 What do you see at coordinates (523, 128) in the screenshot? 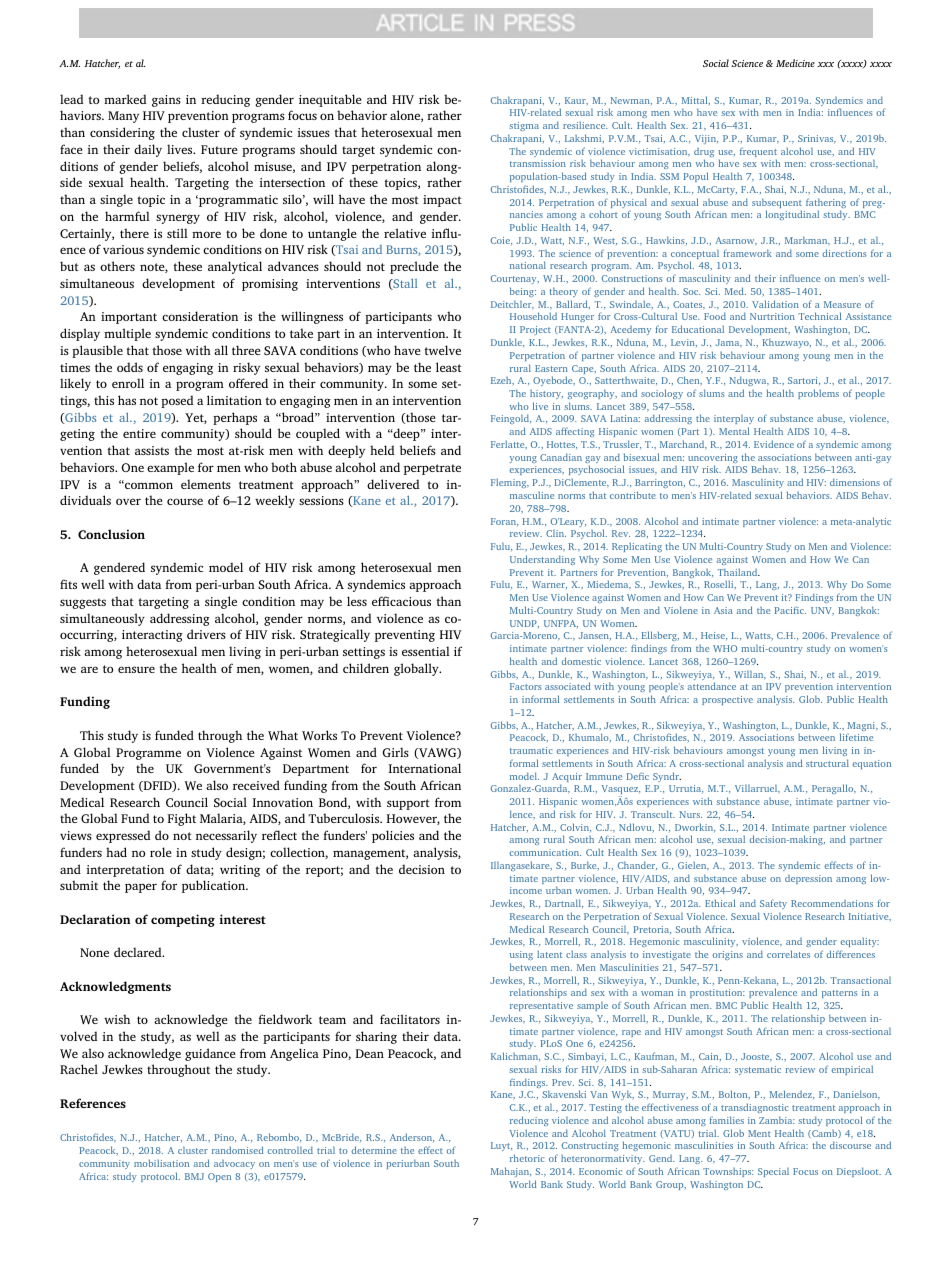
I see `stigma` at bounding box center [523, 128].
